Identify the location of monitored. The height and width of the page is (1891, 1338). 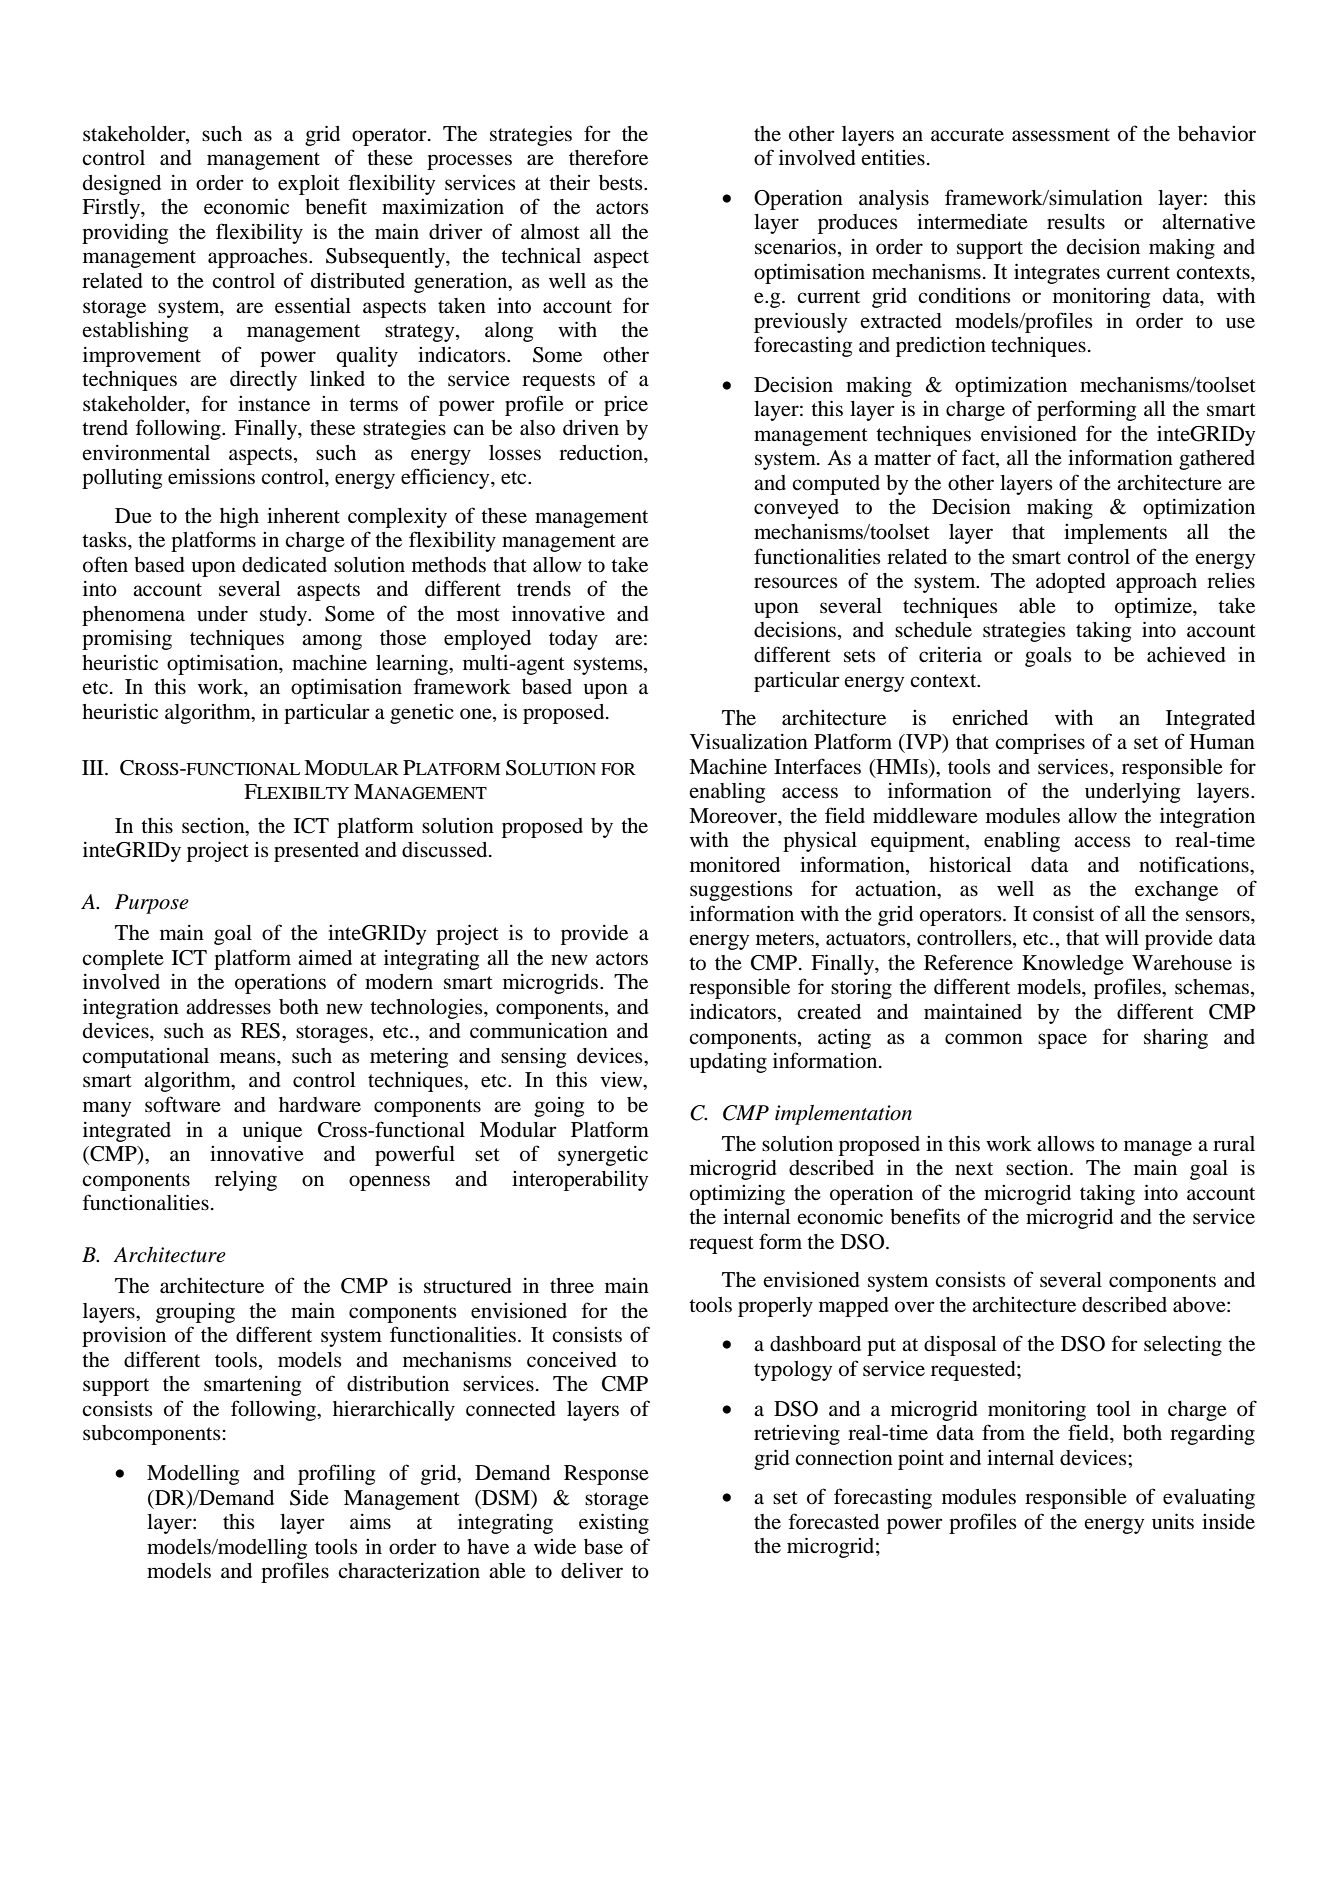
(735, 864).
